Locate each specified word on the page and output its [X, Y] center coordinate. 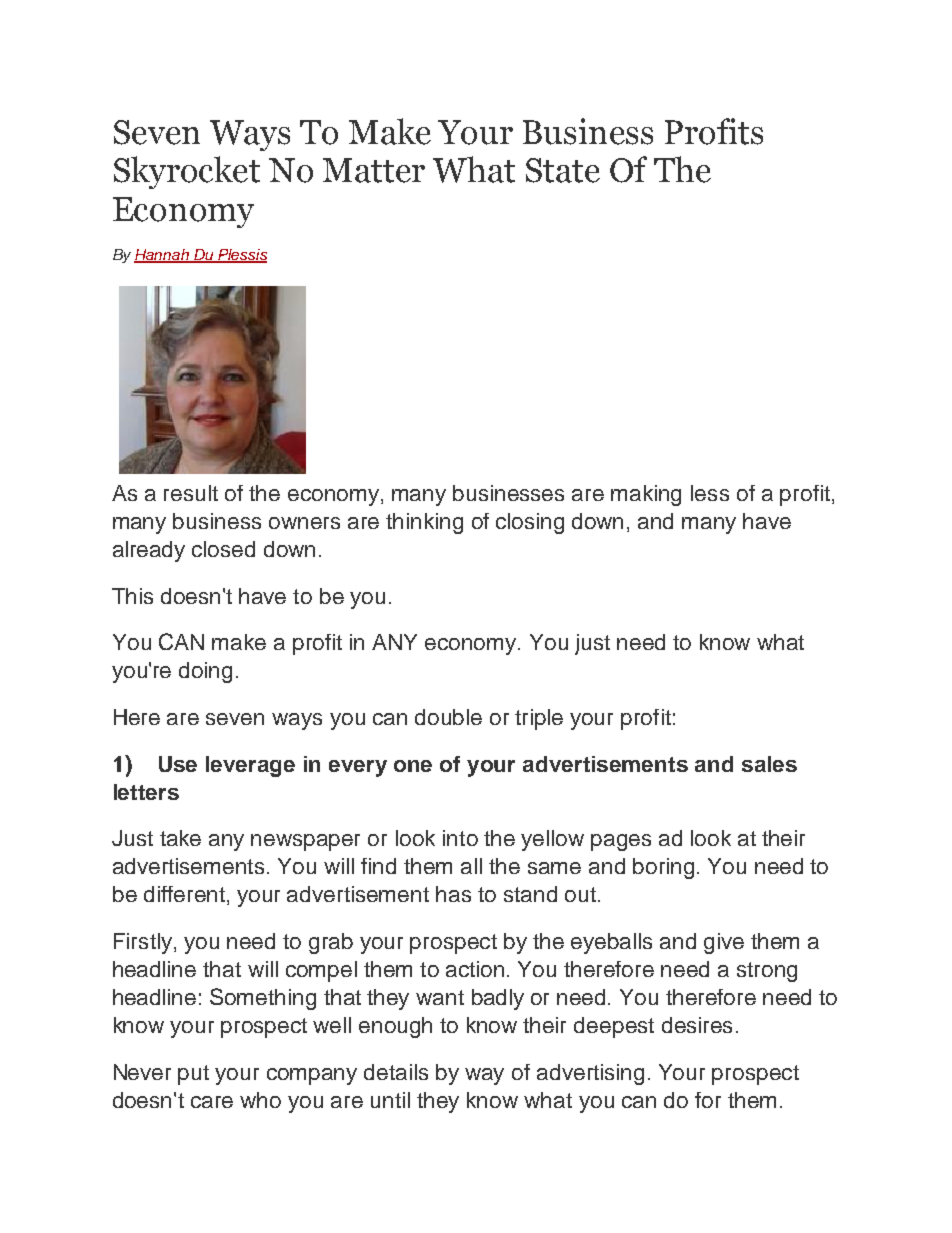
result [191, 493]
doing [205, 672]
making [646, 495]
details [396, 1072]
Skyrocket [187, 172]
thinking [424, 523]
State [563, 170]
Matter [374, 170]
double [448, 717]
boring [663, 868]
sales [769, 764]
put [193, 1075]
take [180, 838]
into [460, 838]
